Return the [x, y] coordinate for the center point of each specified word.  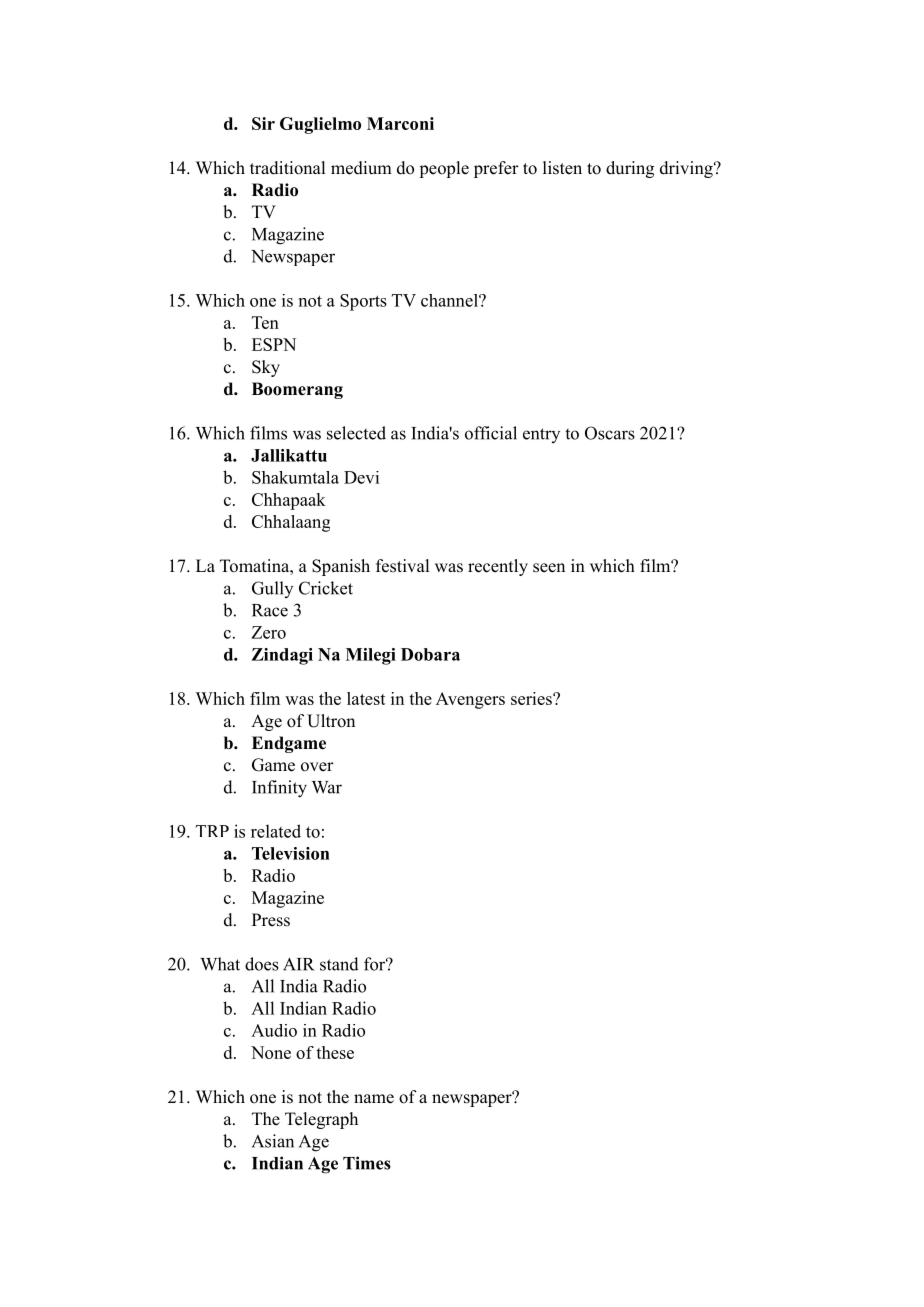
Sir [263, 123]
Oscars [610, 433]
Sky [266, 368]
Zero [268, 632]
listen [562, 168]
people [444, 169]
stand [339, 964]
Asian [273, 1141]
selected [356, 433]
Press [271, 920]
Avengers [470, 700]
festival [402, 566]
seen [549, 568]
